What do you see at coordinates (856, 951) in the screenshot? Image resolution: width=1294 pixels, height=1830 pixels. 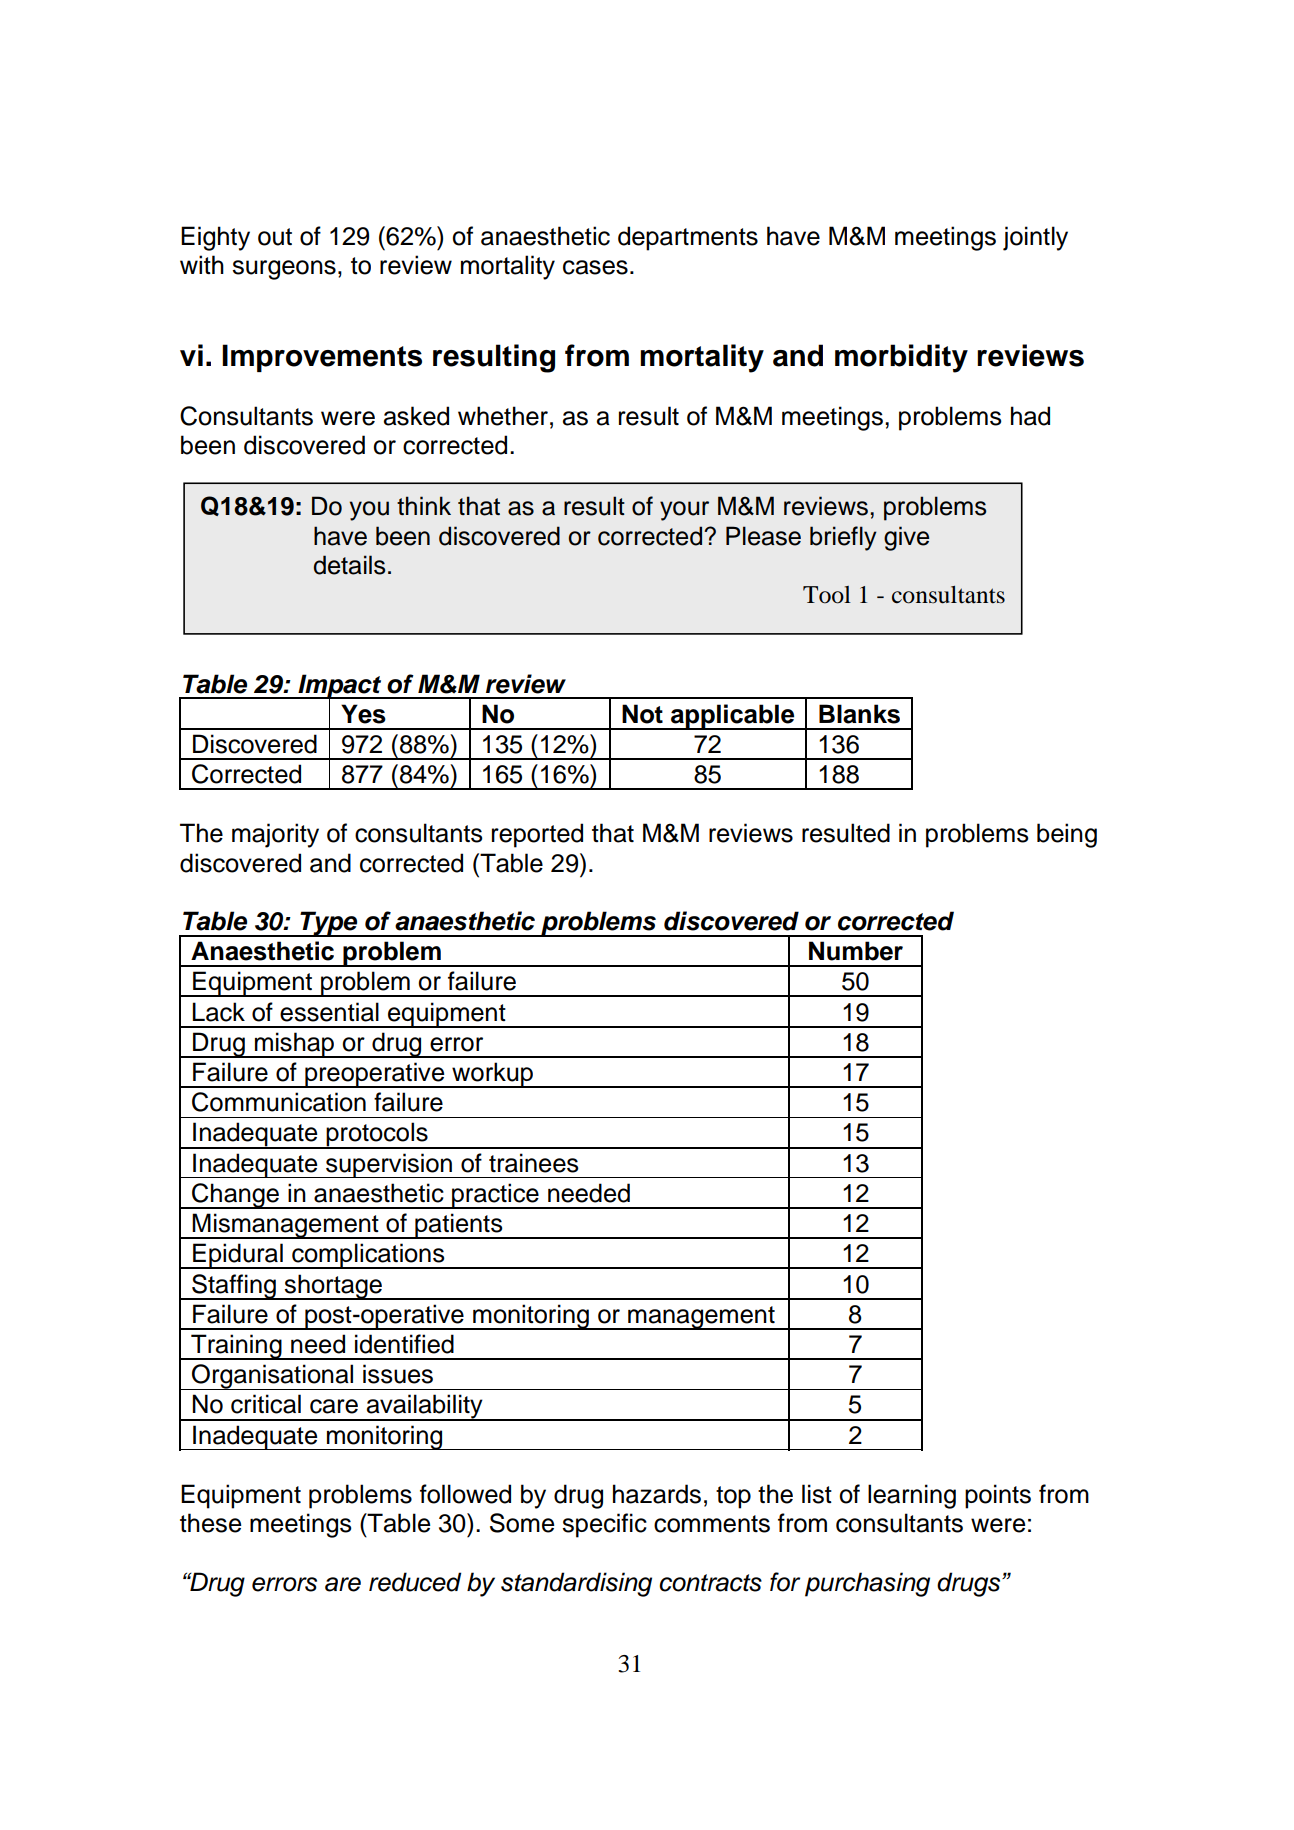 I see `Number` at bounding box center [856, 951].
